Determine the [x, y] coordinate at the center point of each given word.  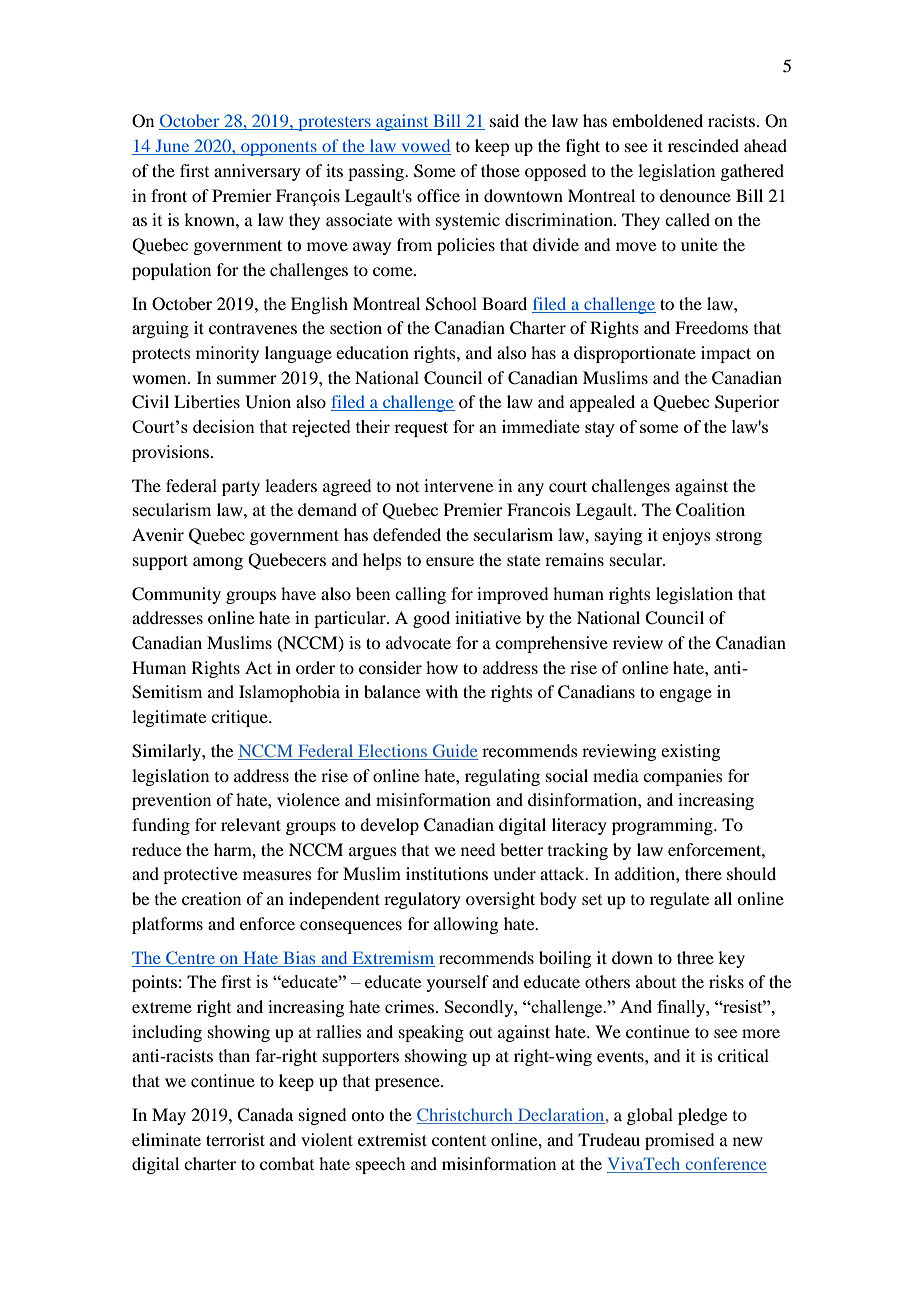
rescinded [703, 145]
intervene [458, 485]
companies [683, 777]
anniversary [257, 172]
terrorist [235, 1139]
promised [679, 1141]
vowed [425, 147]
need [478, 849]
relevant [251, 824]
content [459, 1141]
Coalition [710, 510]
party [241, 488]
